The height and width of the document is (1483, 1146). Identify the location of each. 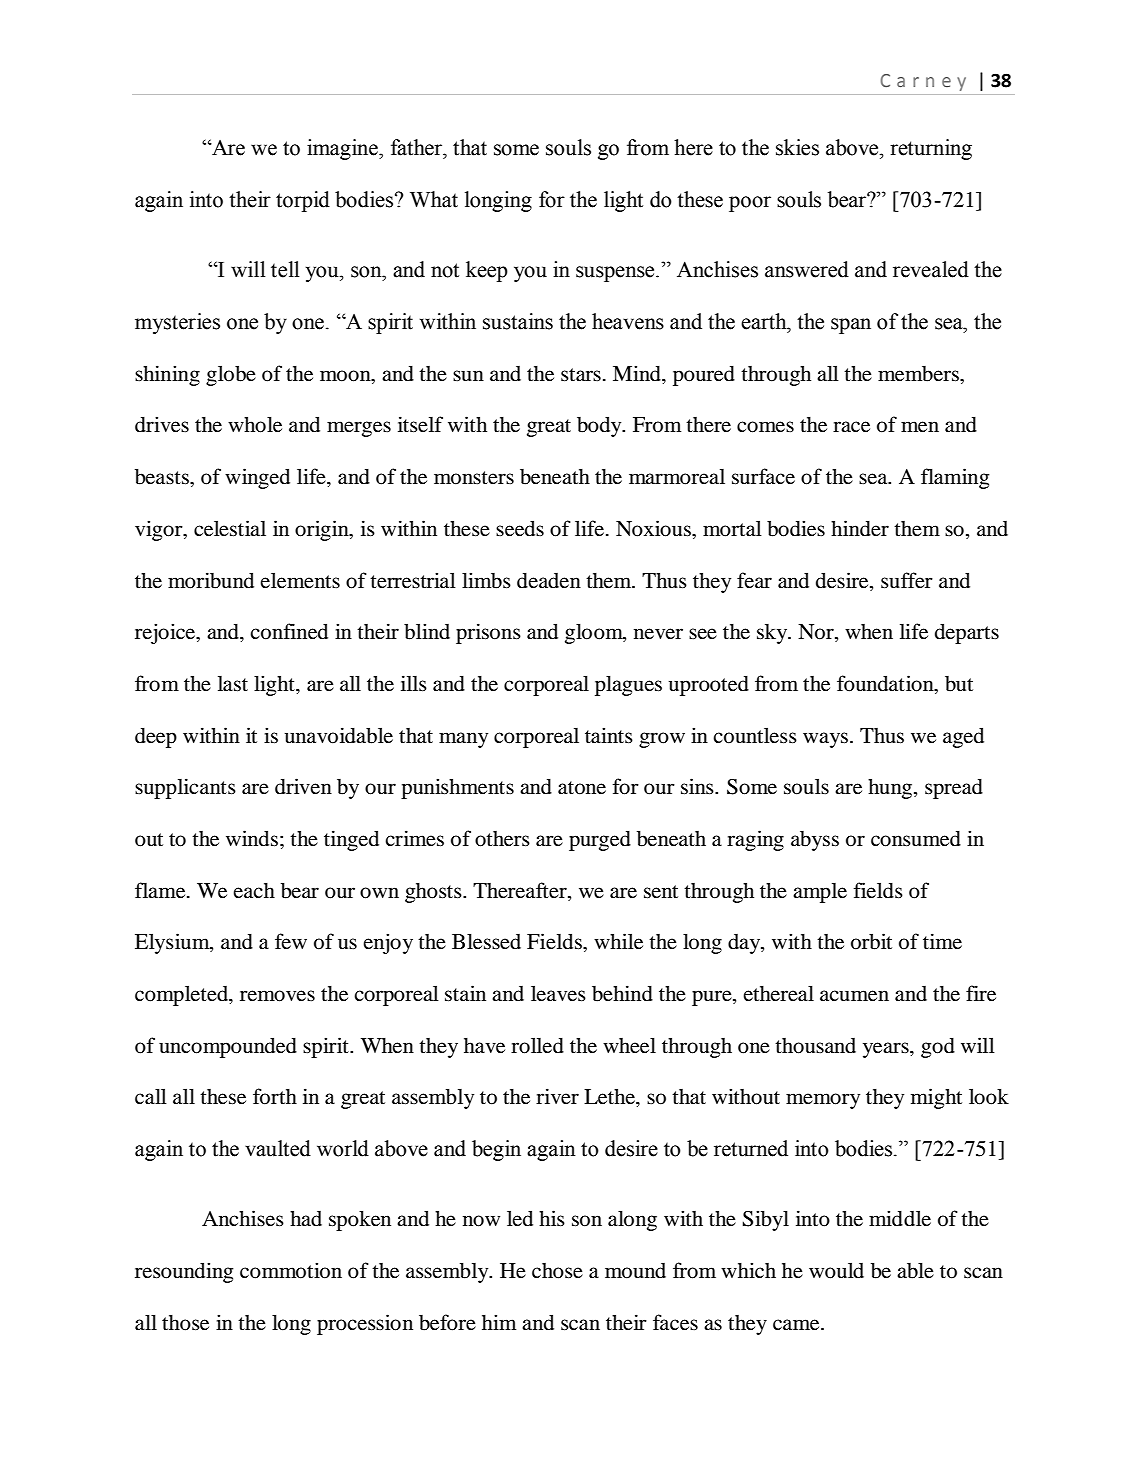
(254, 890).
